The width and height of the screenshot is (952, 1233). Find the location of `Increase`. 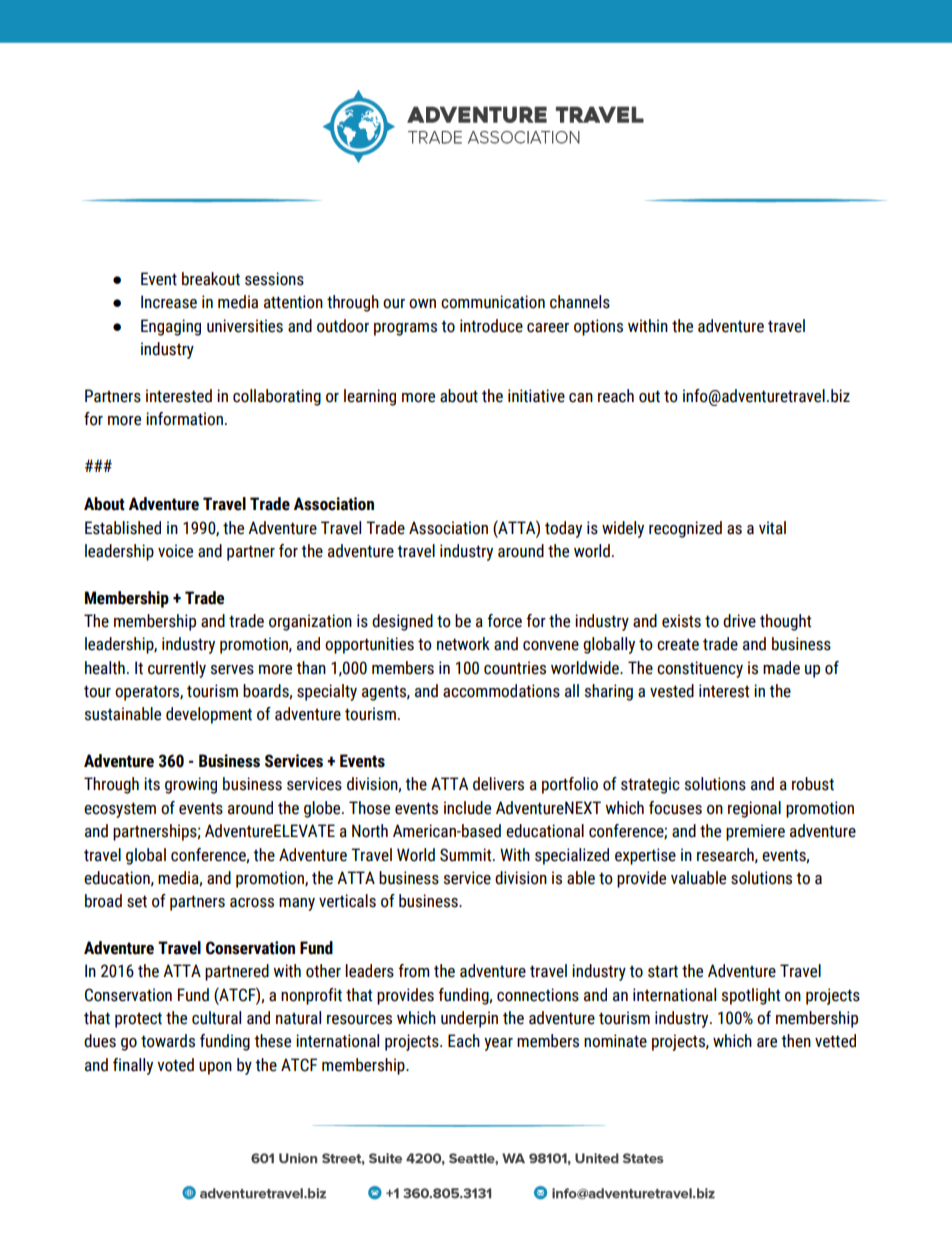

Increase is located at coordinates (169, 302).
